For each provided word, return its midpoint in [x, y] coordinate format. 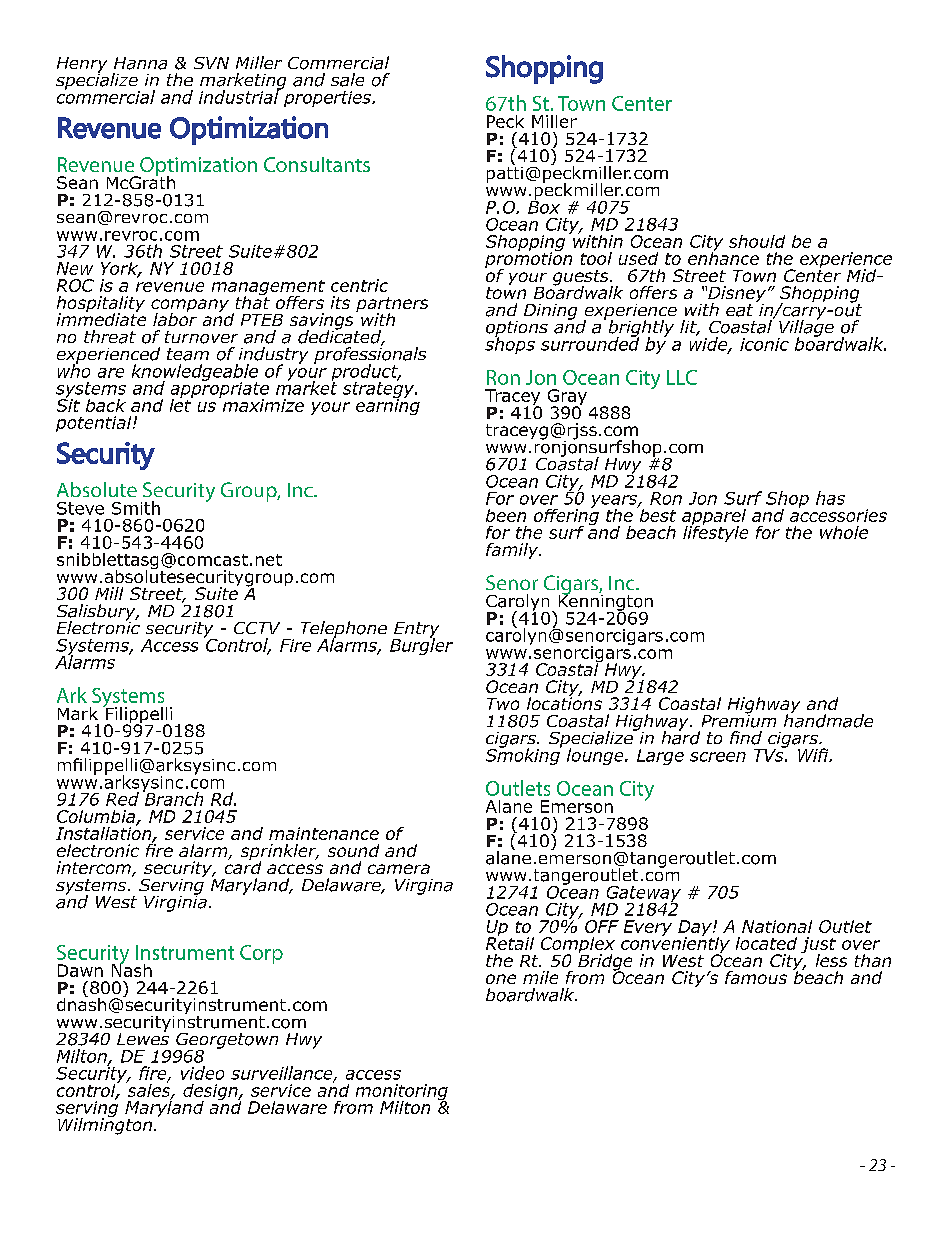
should [757, 241]
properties [327, 97]
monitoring [402, 1093]
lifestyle [715, 532]
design [211, 1093]
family [513, 551]
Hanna [140, 63]
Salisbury [97, 613]
